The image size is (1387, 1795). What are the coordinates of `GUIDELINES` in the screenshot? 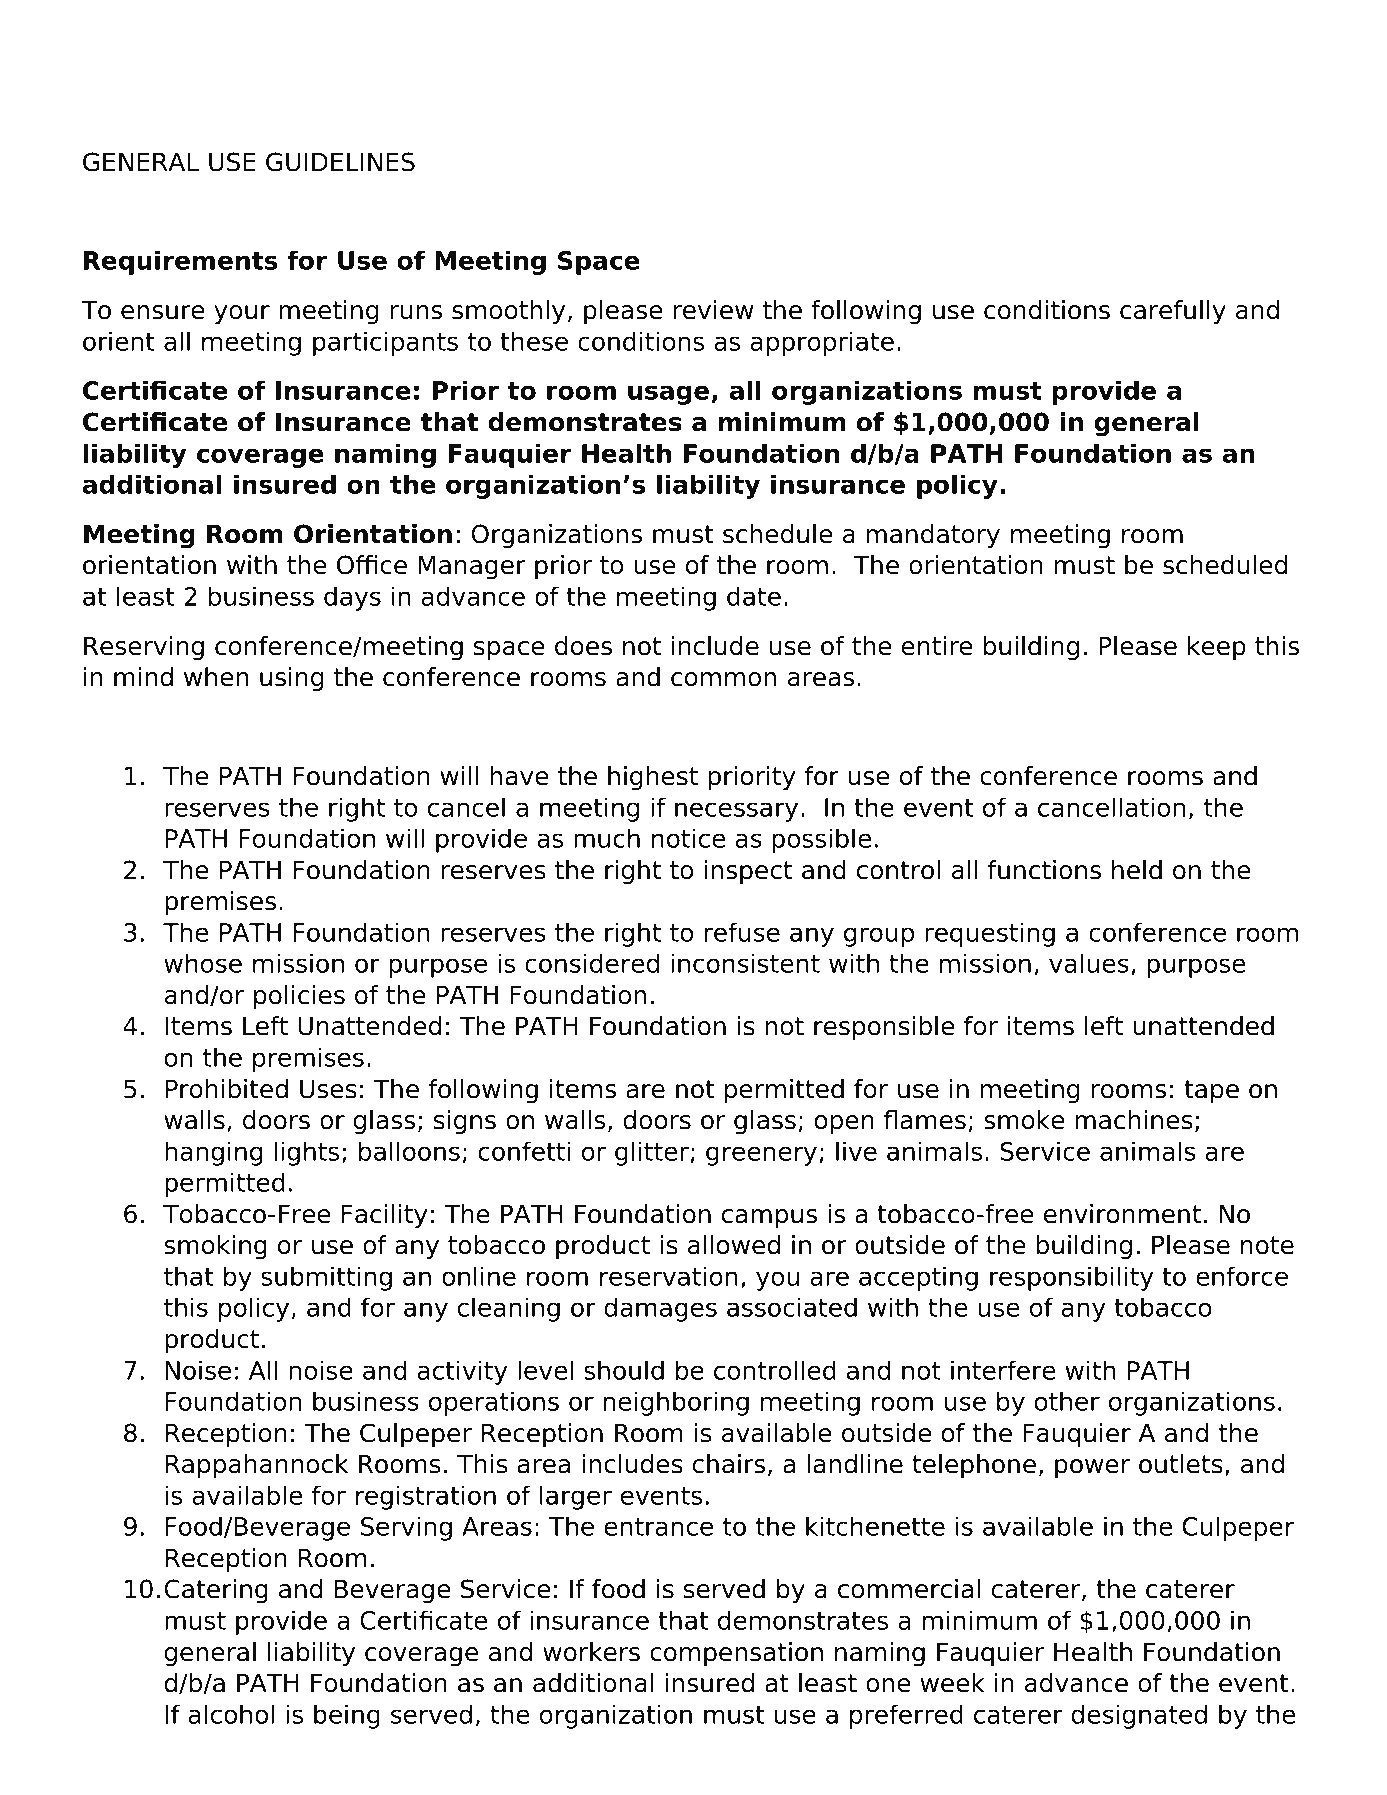 It's located at (340, 162).
